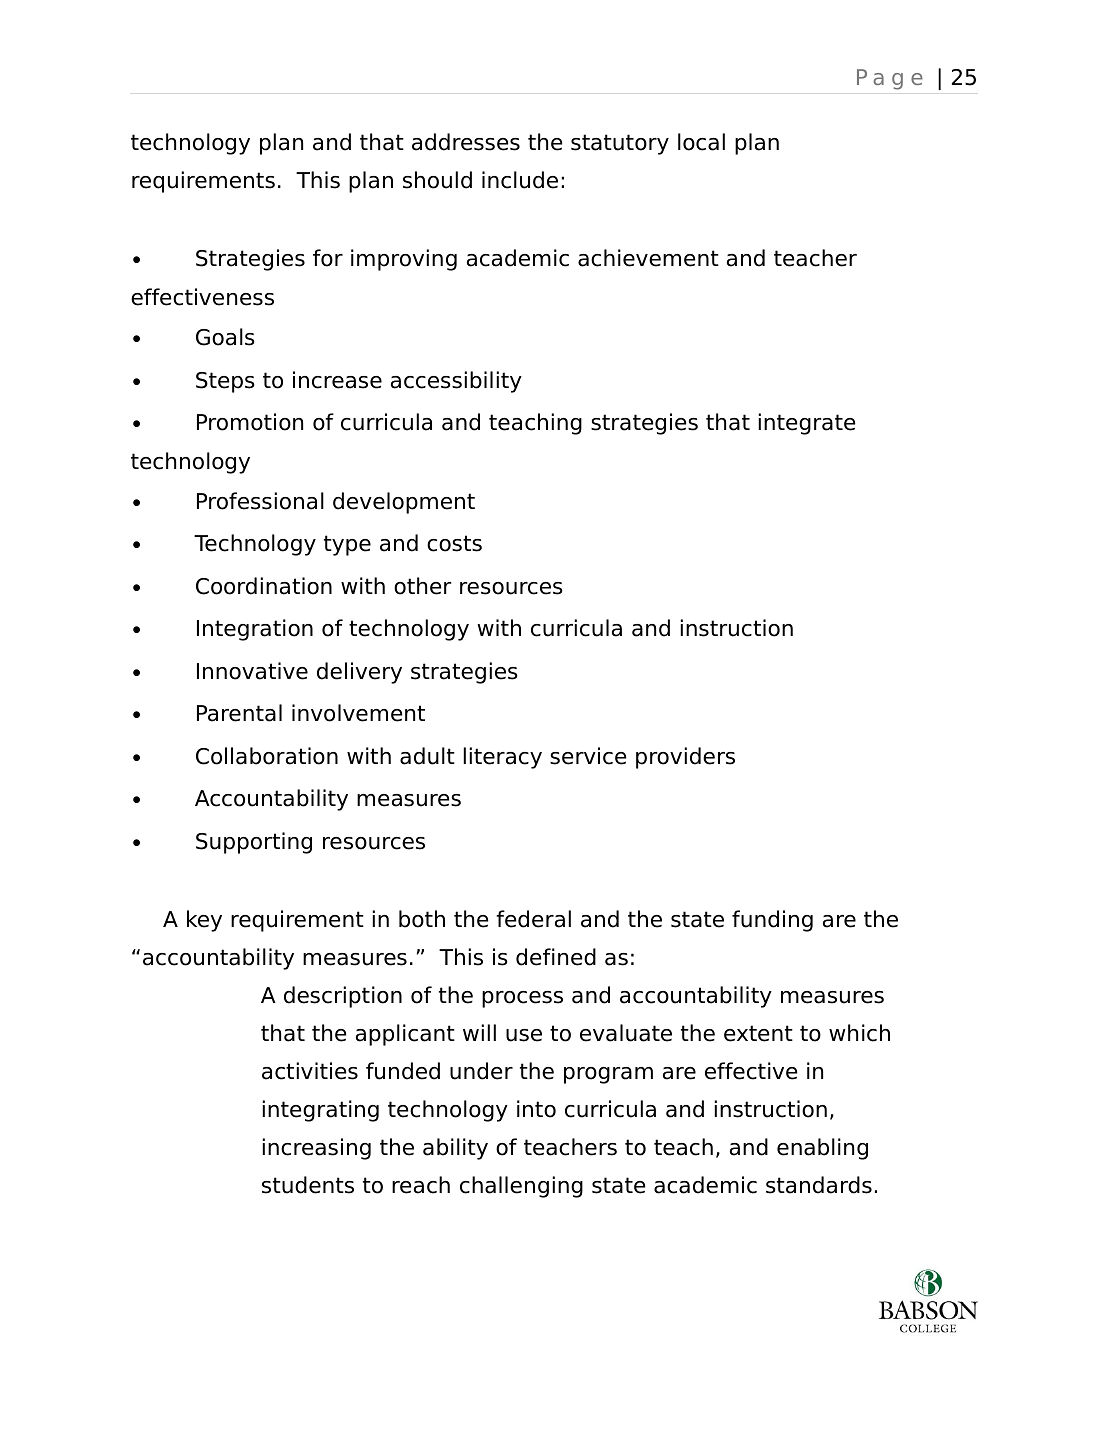 The height and width of the screenshot is (1434, 1108). I want to click on Innovative, so click(252, 671).
